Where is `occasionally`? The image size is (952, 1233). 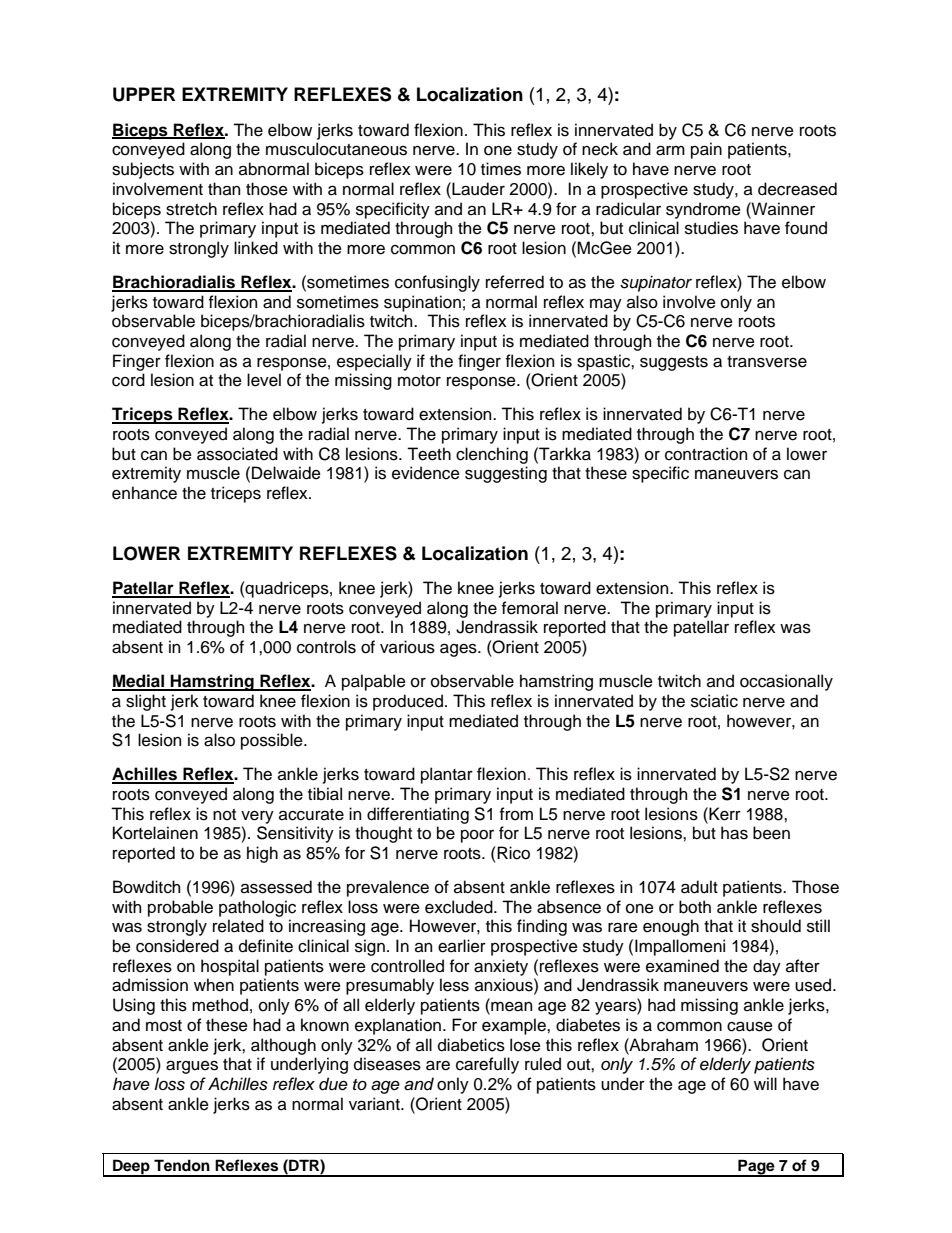
occasionally is located at coordinates (786, 682).
